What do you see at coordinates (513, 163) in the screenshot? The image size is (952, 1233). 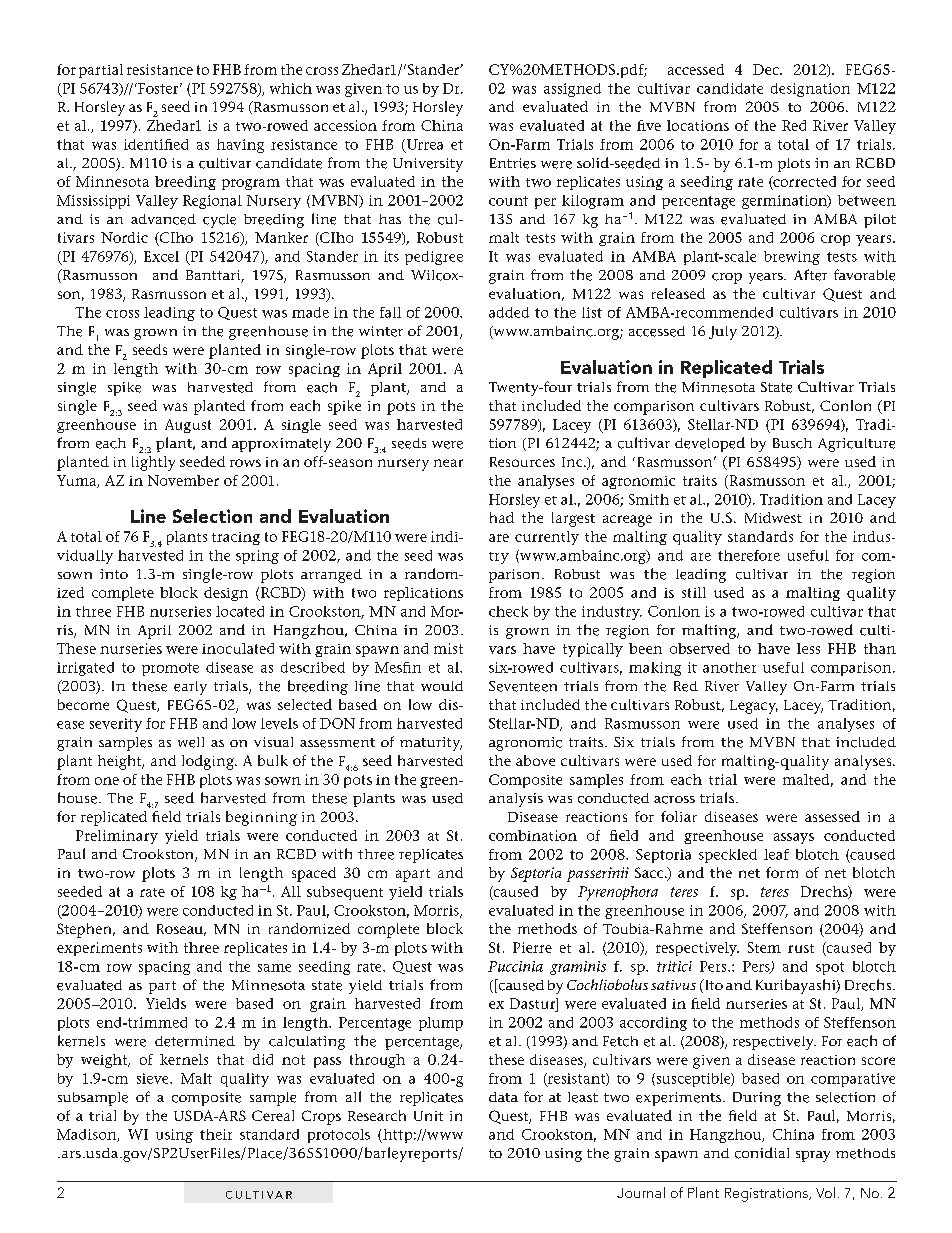 I see `Entries` at bounding box center [513, 163].
